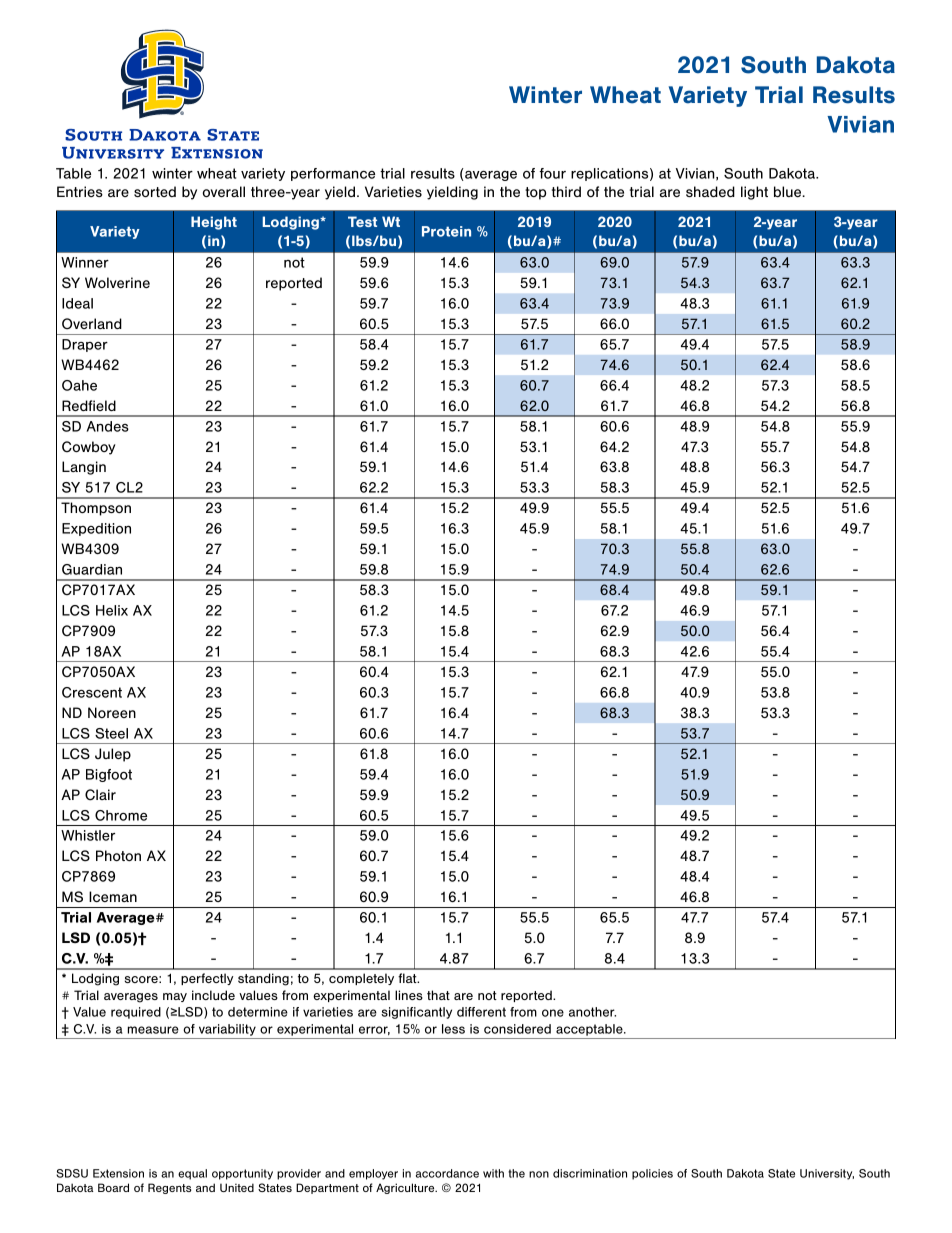  Describe the element at coordinates (446, 231) in the screenshot. I see `Protein` at that location.
